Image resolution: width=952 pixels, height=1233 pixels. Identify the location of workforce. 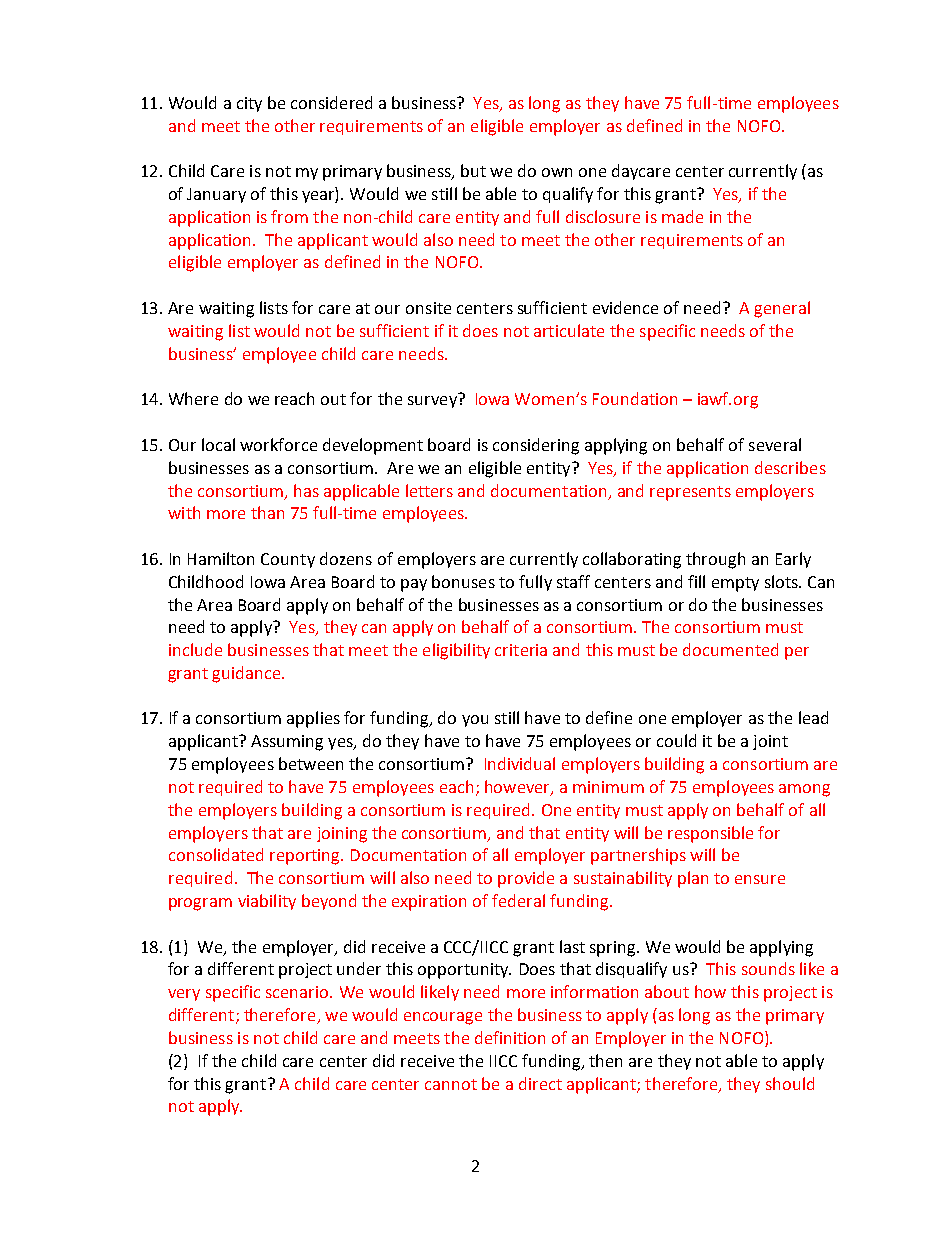
(278, 444).
